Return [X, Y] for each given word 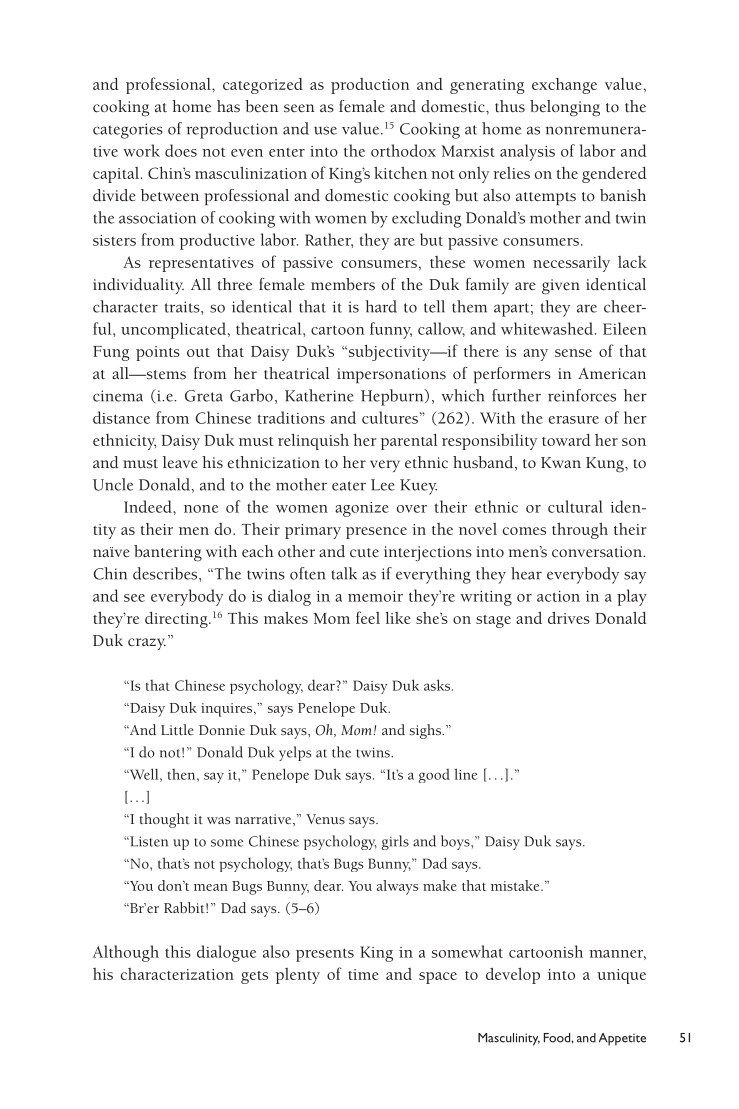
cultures [390, 417]
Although [126, 953]
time [363, 974]
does [181, 150]
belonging [565, 108]
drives [569, 618]
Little [177, 729]
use [325, 130]
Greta [204, 396]
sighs [426, 731]
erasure [574, 420]
